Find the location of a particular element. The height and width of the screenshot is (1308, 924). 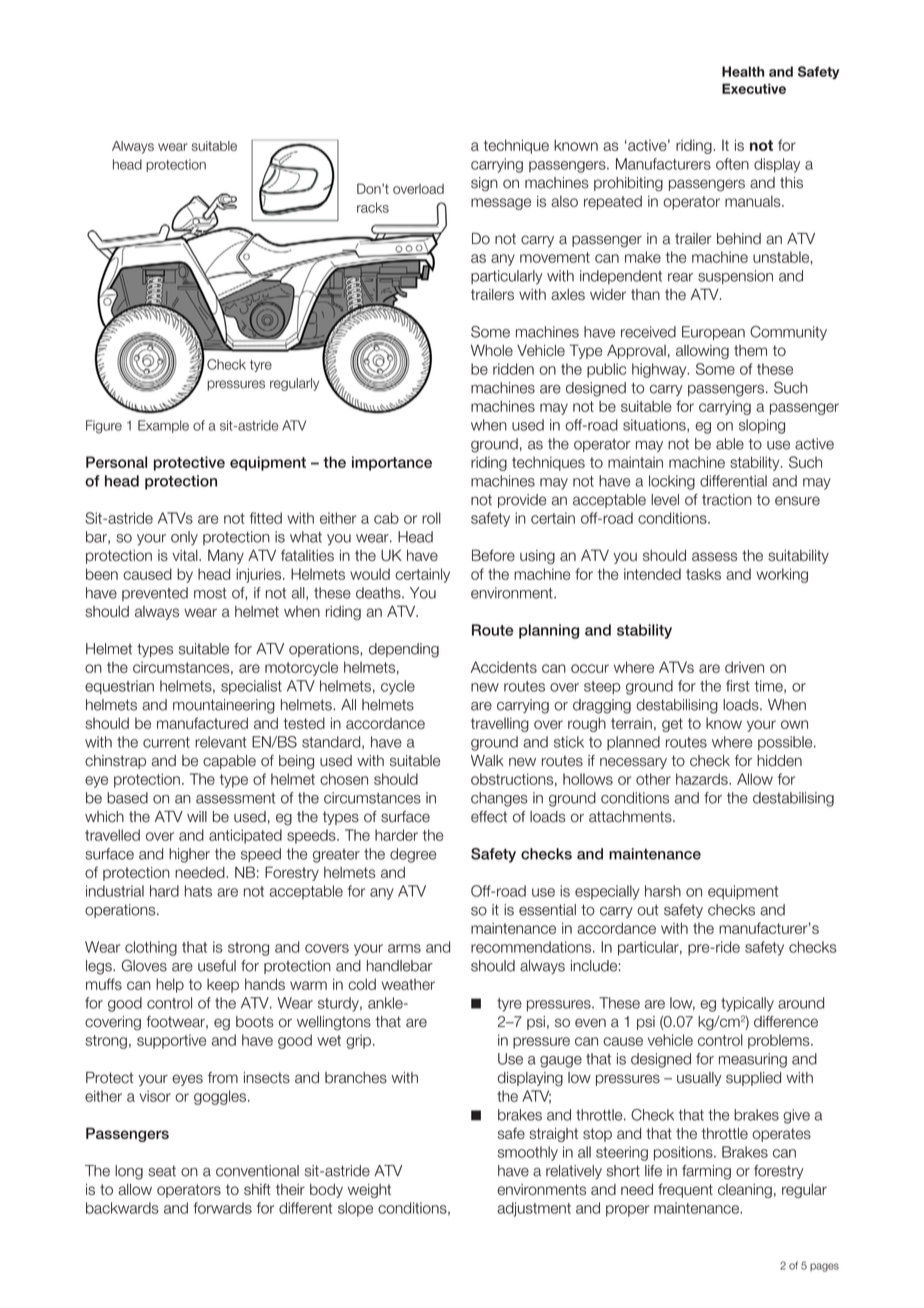

Accidents is located at coordinates (504, 667).
